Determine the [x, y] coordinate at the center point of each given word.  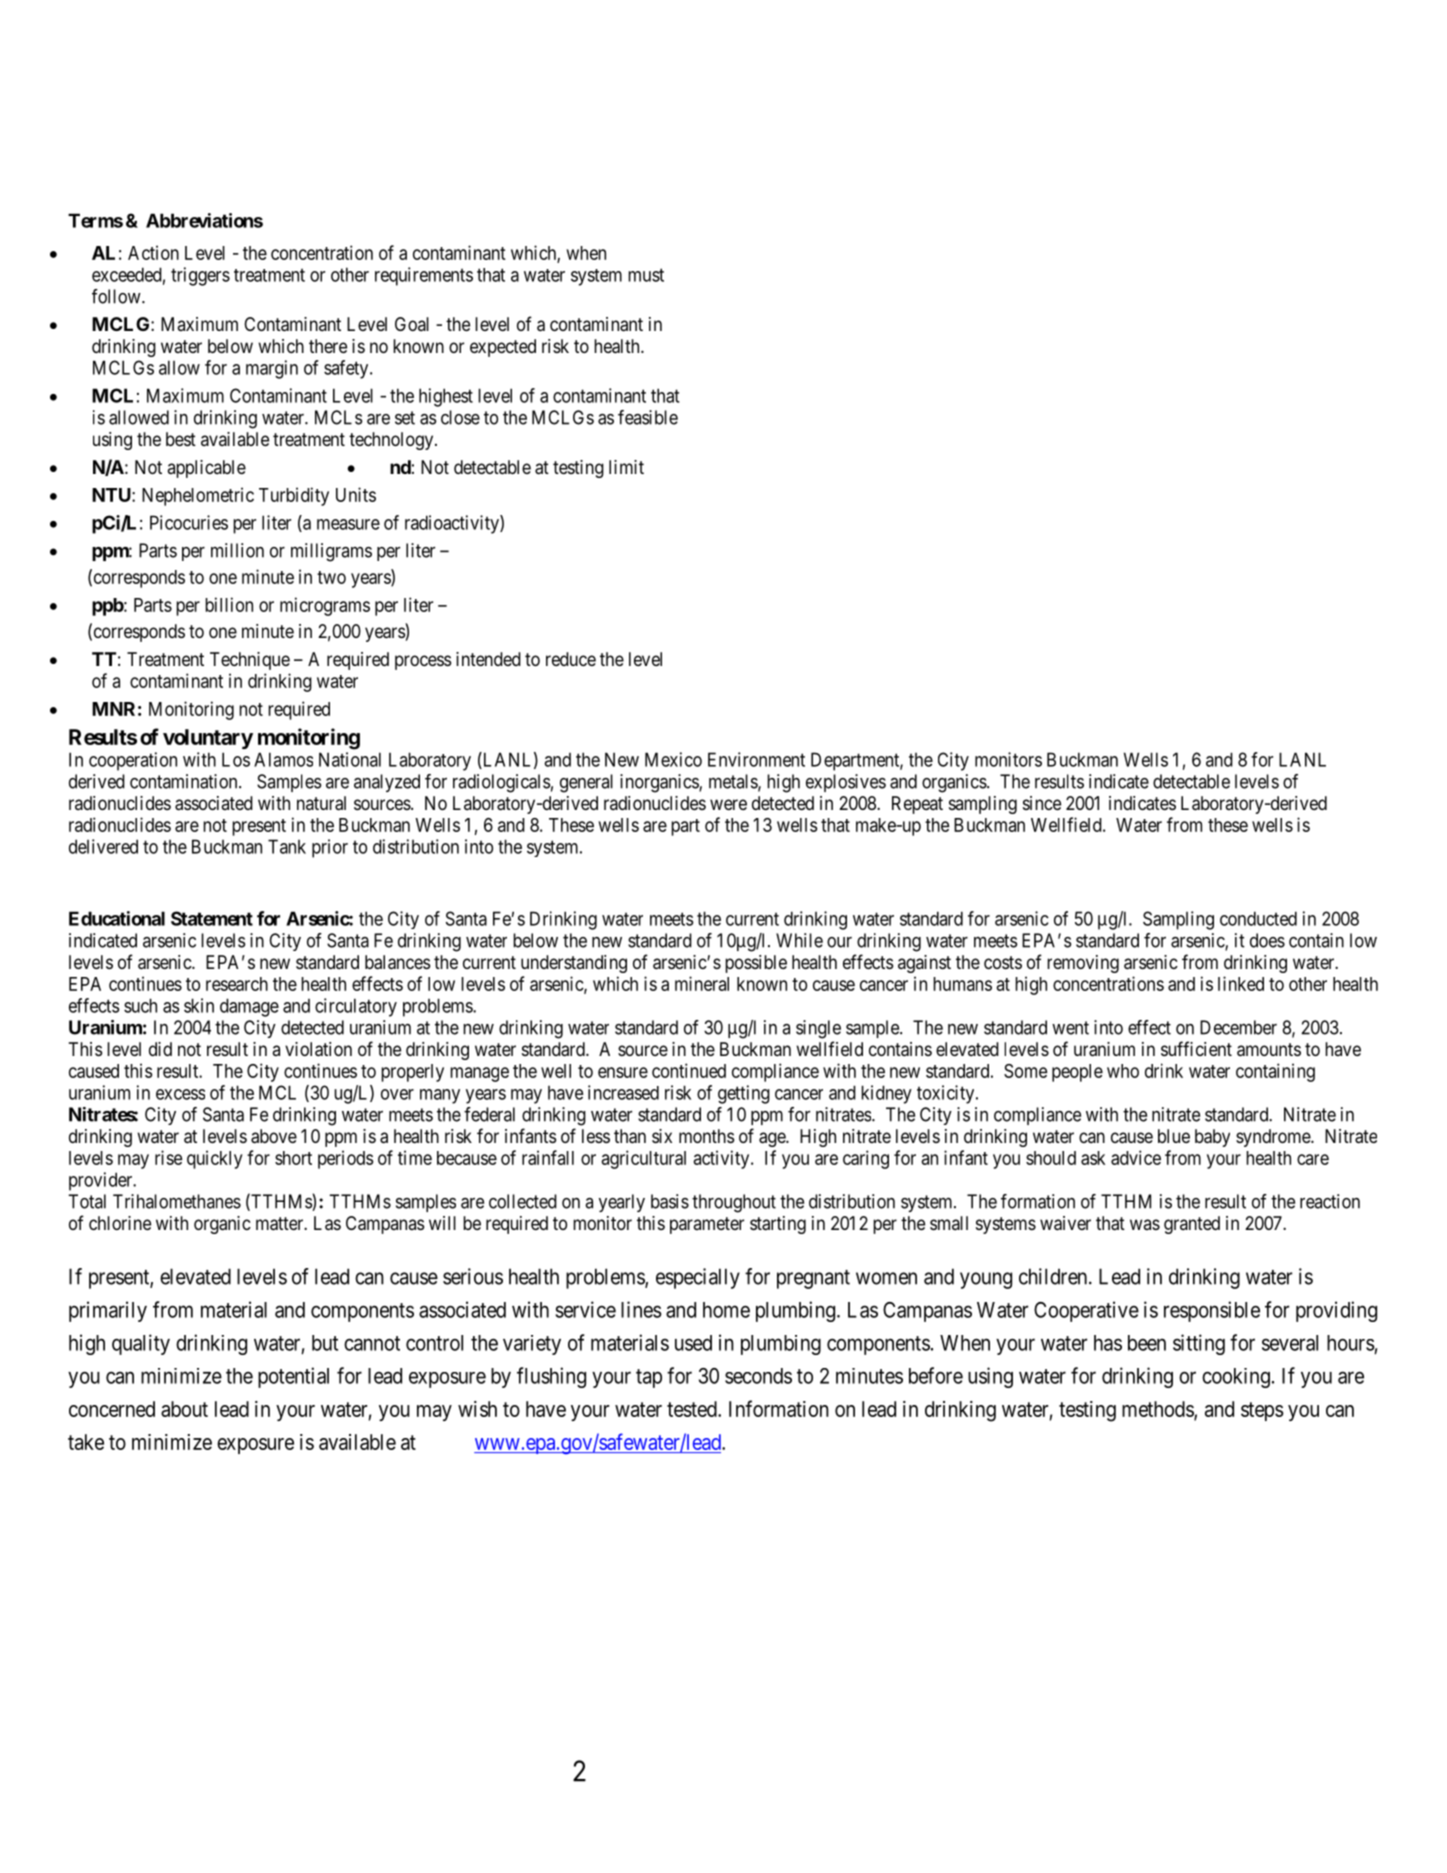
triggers [200, 276]
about [184, 1409]
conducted [1258, 918]
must [646, 275]
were [728, 804]
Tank [287, 846]
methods [1158, 1410]
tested [693, 1409]
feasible [648, 417]
